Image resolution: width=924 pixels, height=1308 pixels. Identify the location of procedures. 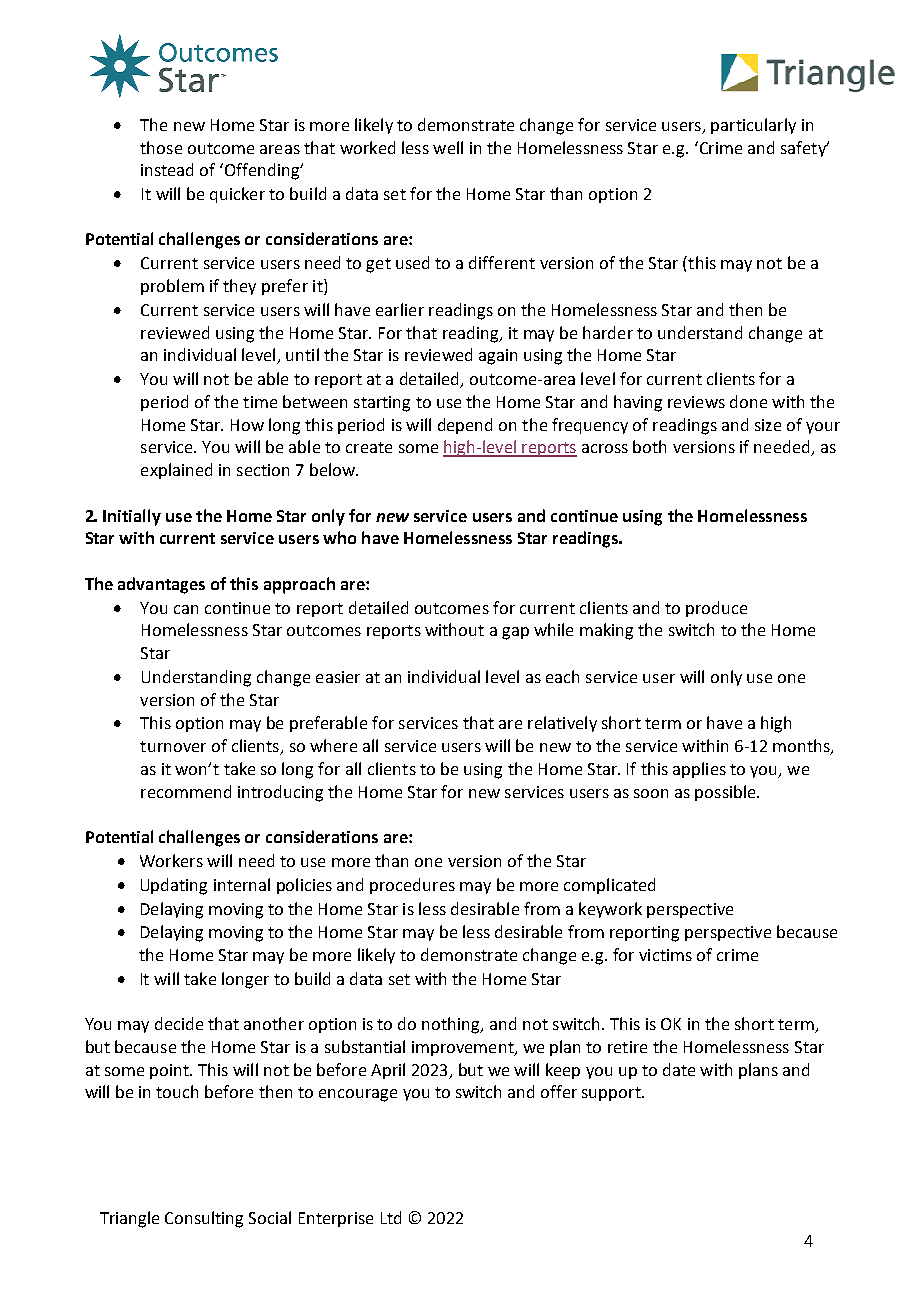
(412, 886).
